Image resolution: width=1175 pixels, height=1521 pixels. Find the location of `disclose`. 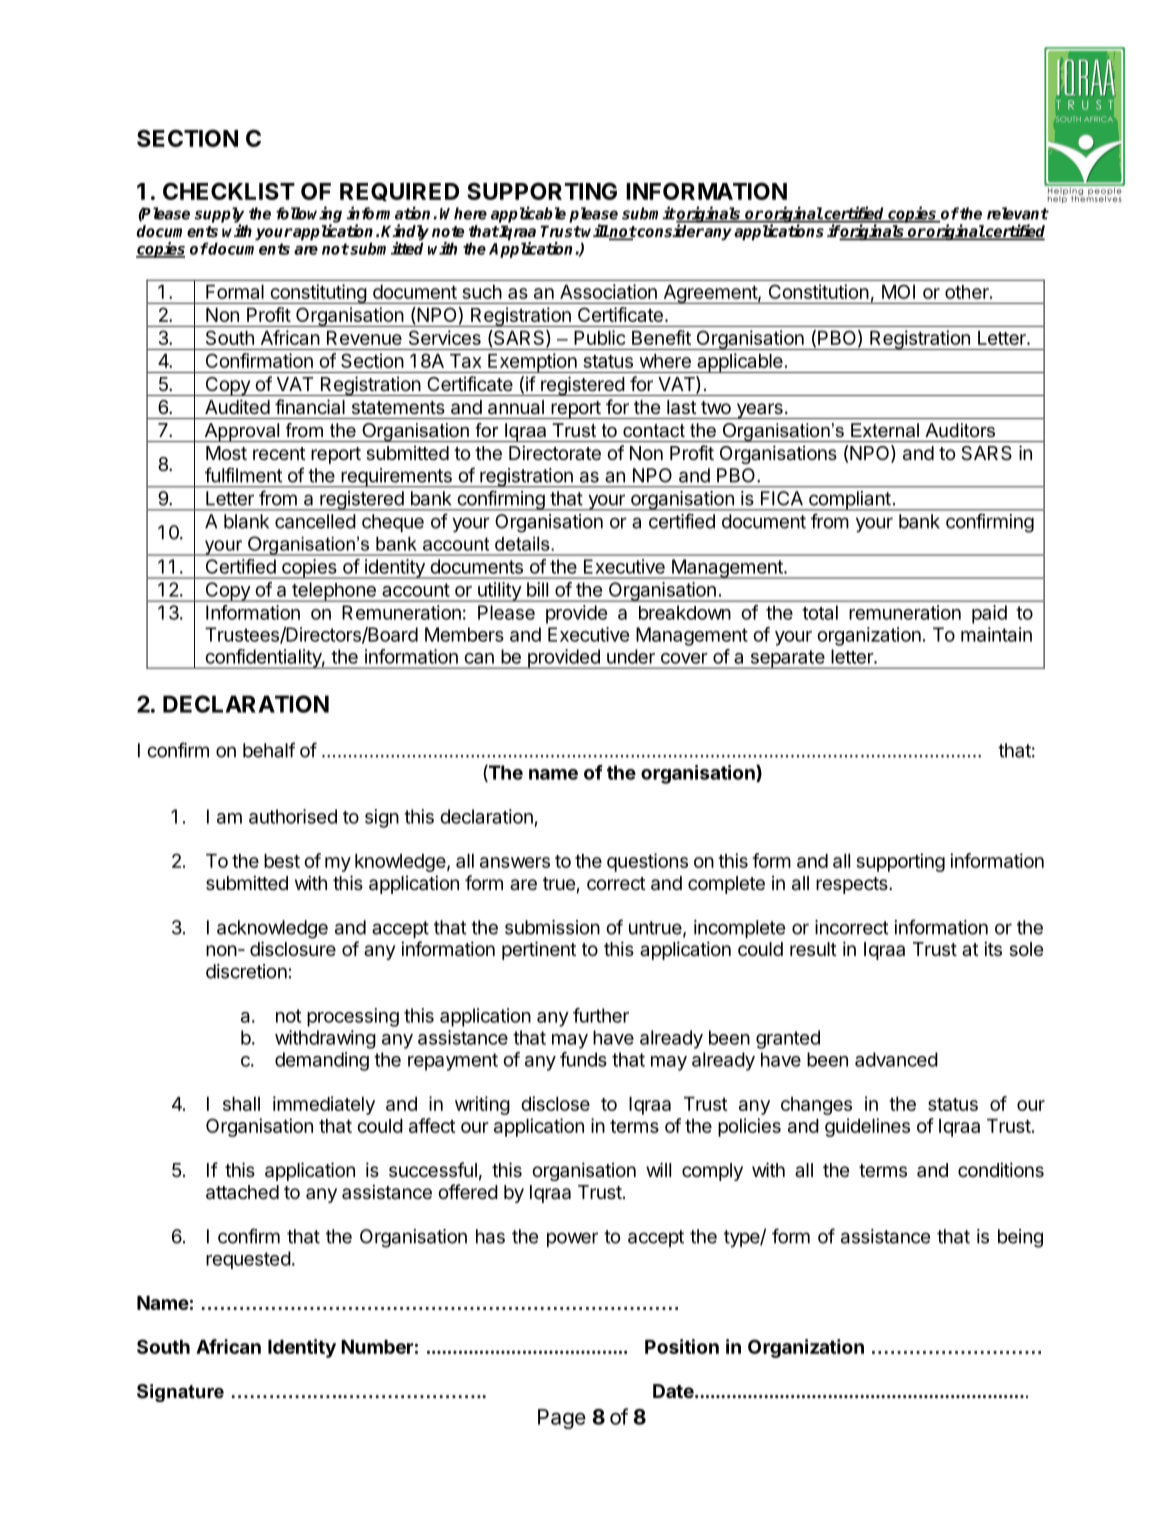

disclose is located at coordinates (555, 1103).
